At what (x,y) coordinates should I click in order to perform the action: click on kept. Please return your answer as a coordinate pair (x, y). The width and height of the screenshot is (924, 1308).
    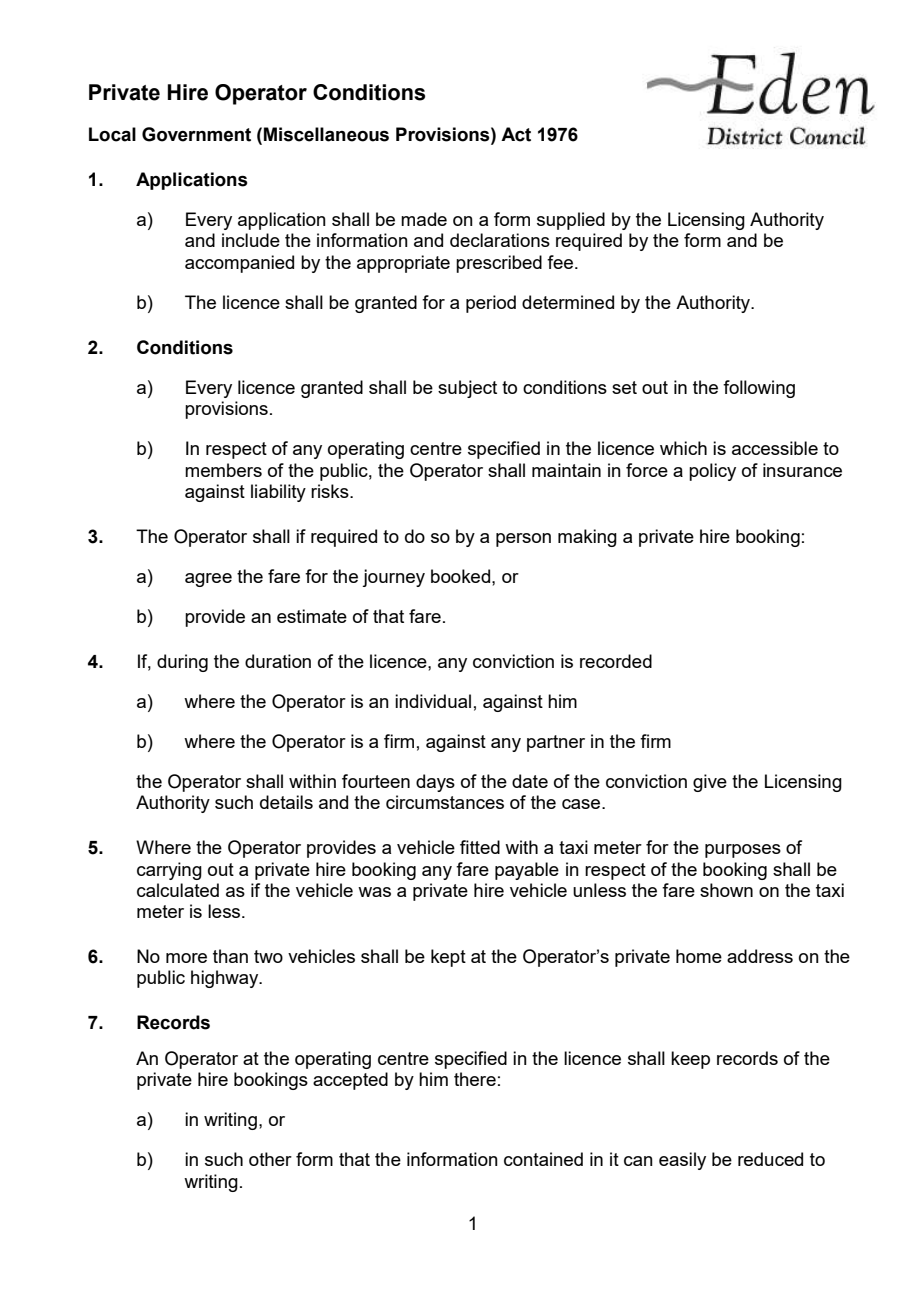
    Looking at the image, I should click on (448, 958).
